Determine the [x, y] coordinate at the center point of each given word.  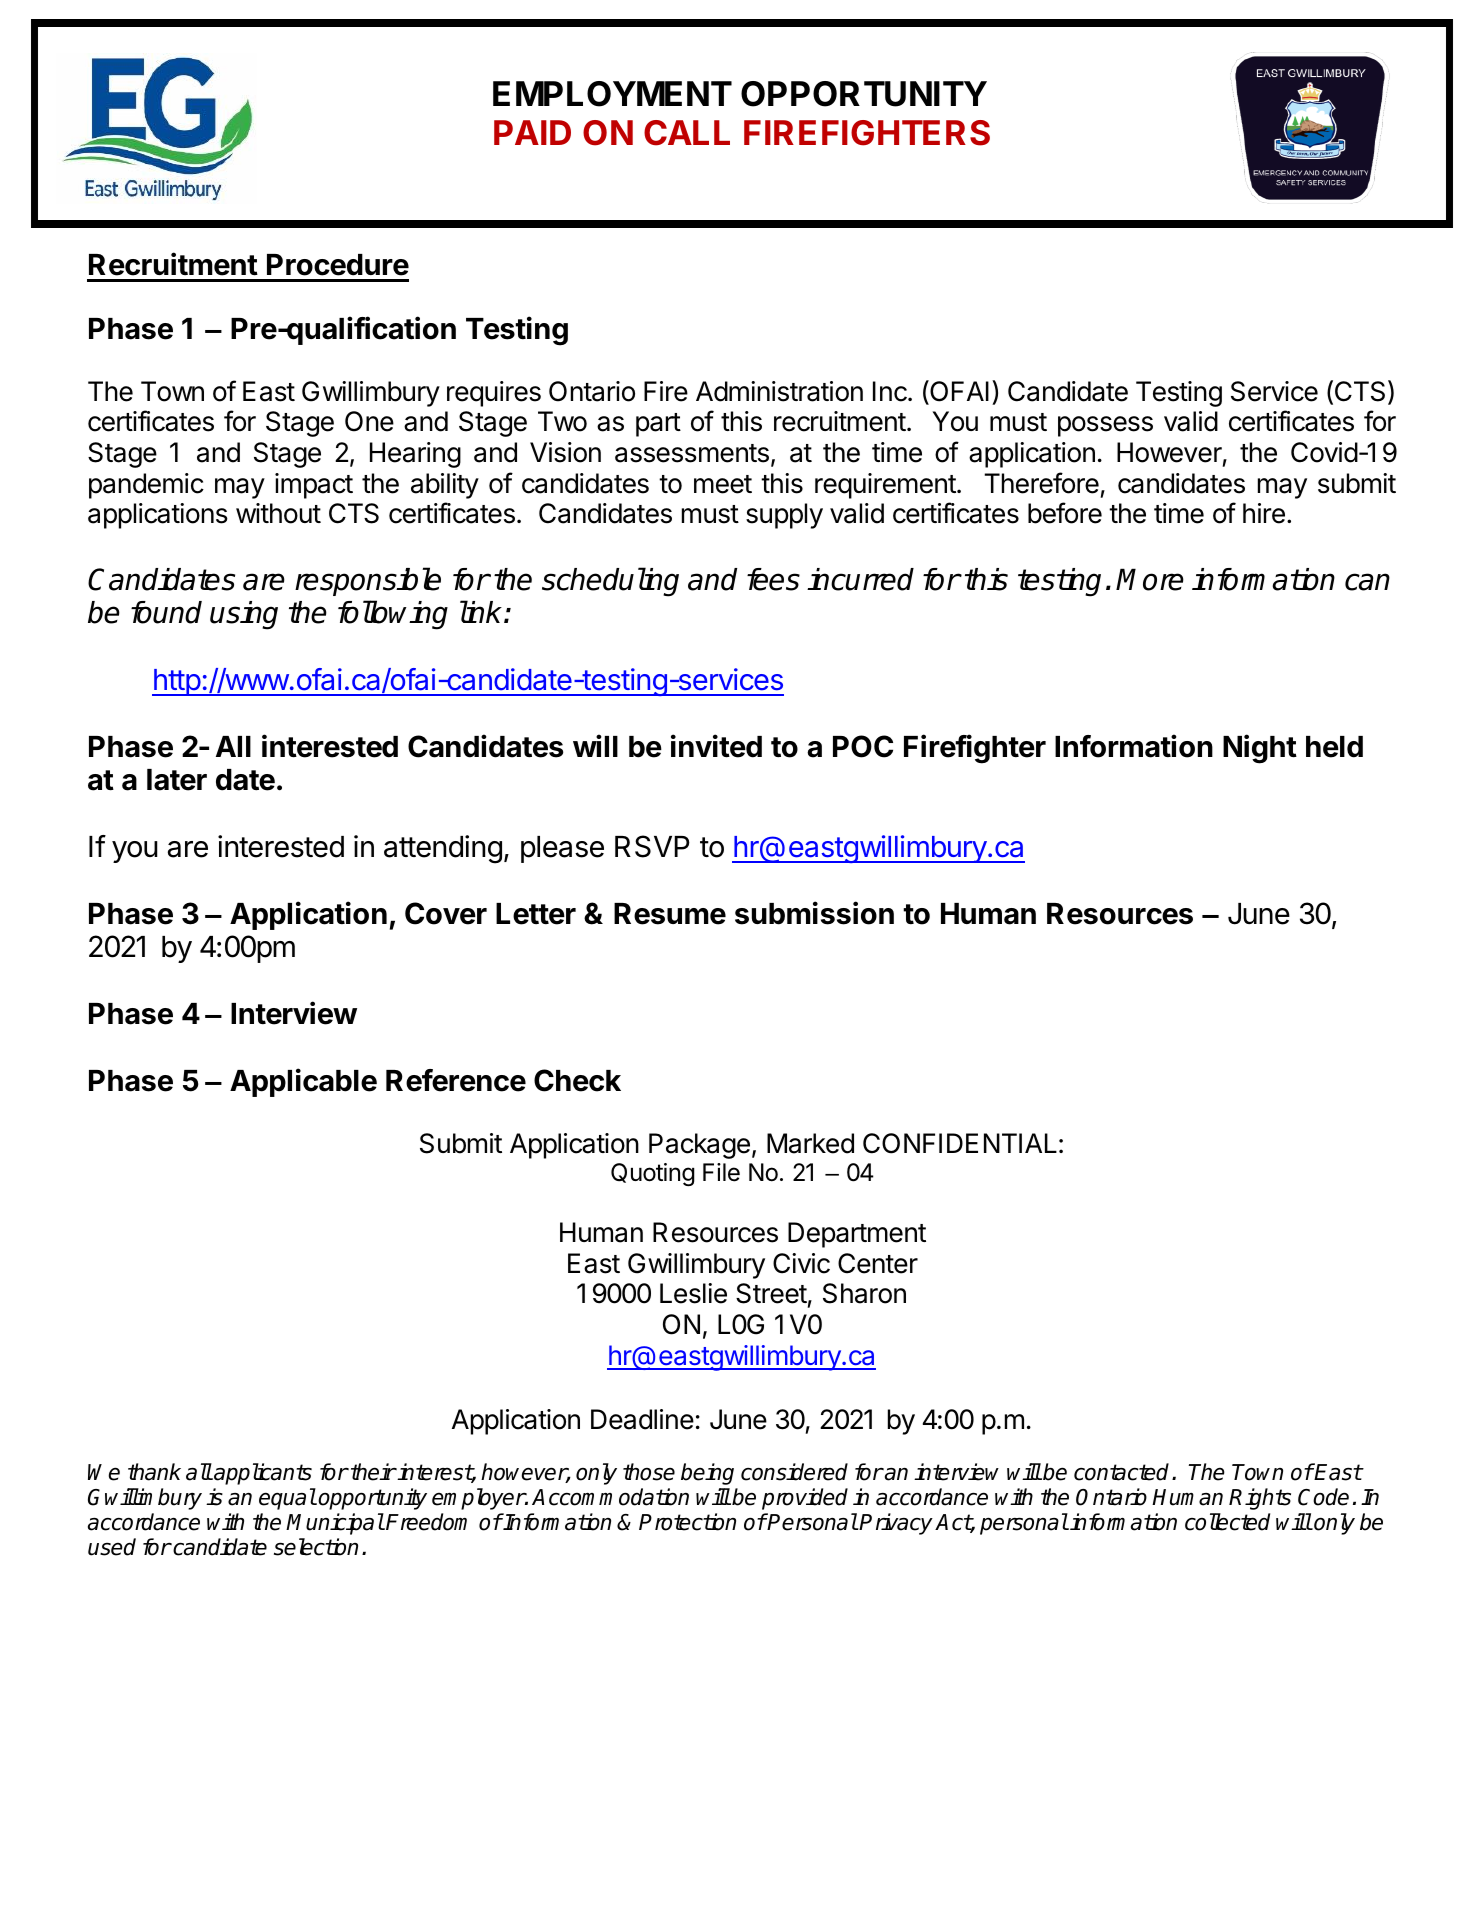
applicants [262, 1474]
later [177, 780]
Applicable [303, 1082]
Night [1260, 749]
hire [1264, 513]
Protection [687, 1522]
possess [1105, 426]
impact [314, 486]
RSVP [652, 846]
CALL [687, 133]
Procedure [338, 265]
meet [723, 484]
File [721, 1172]
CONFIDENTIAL [960, 1143]
